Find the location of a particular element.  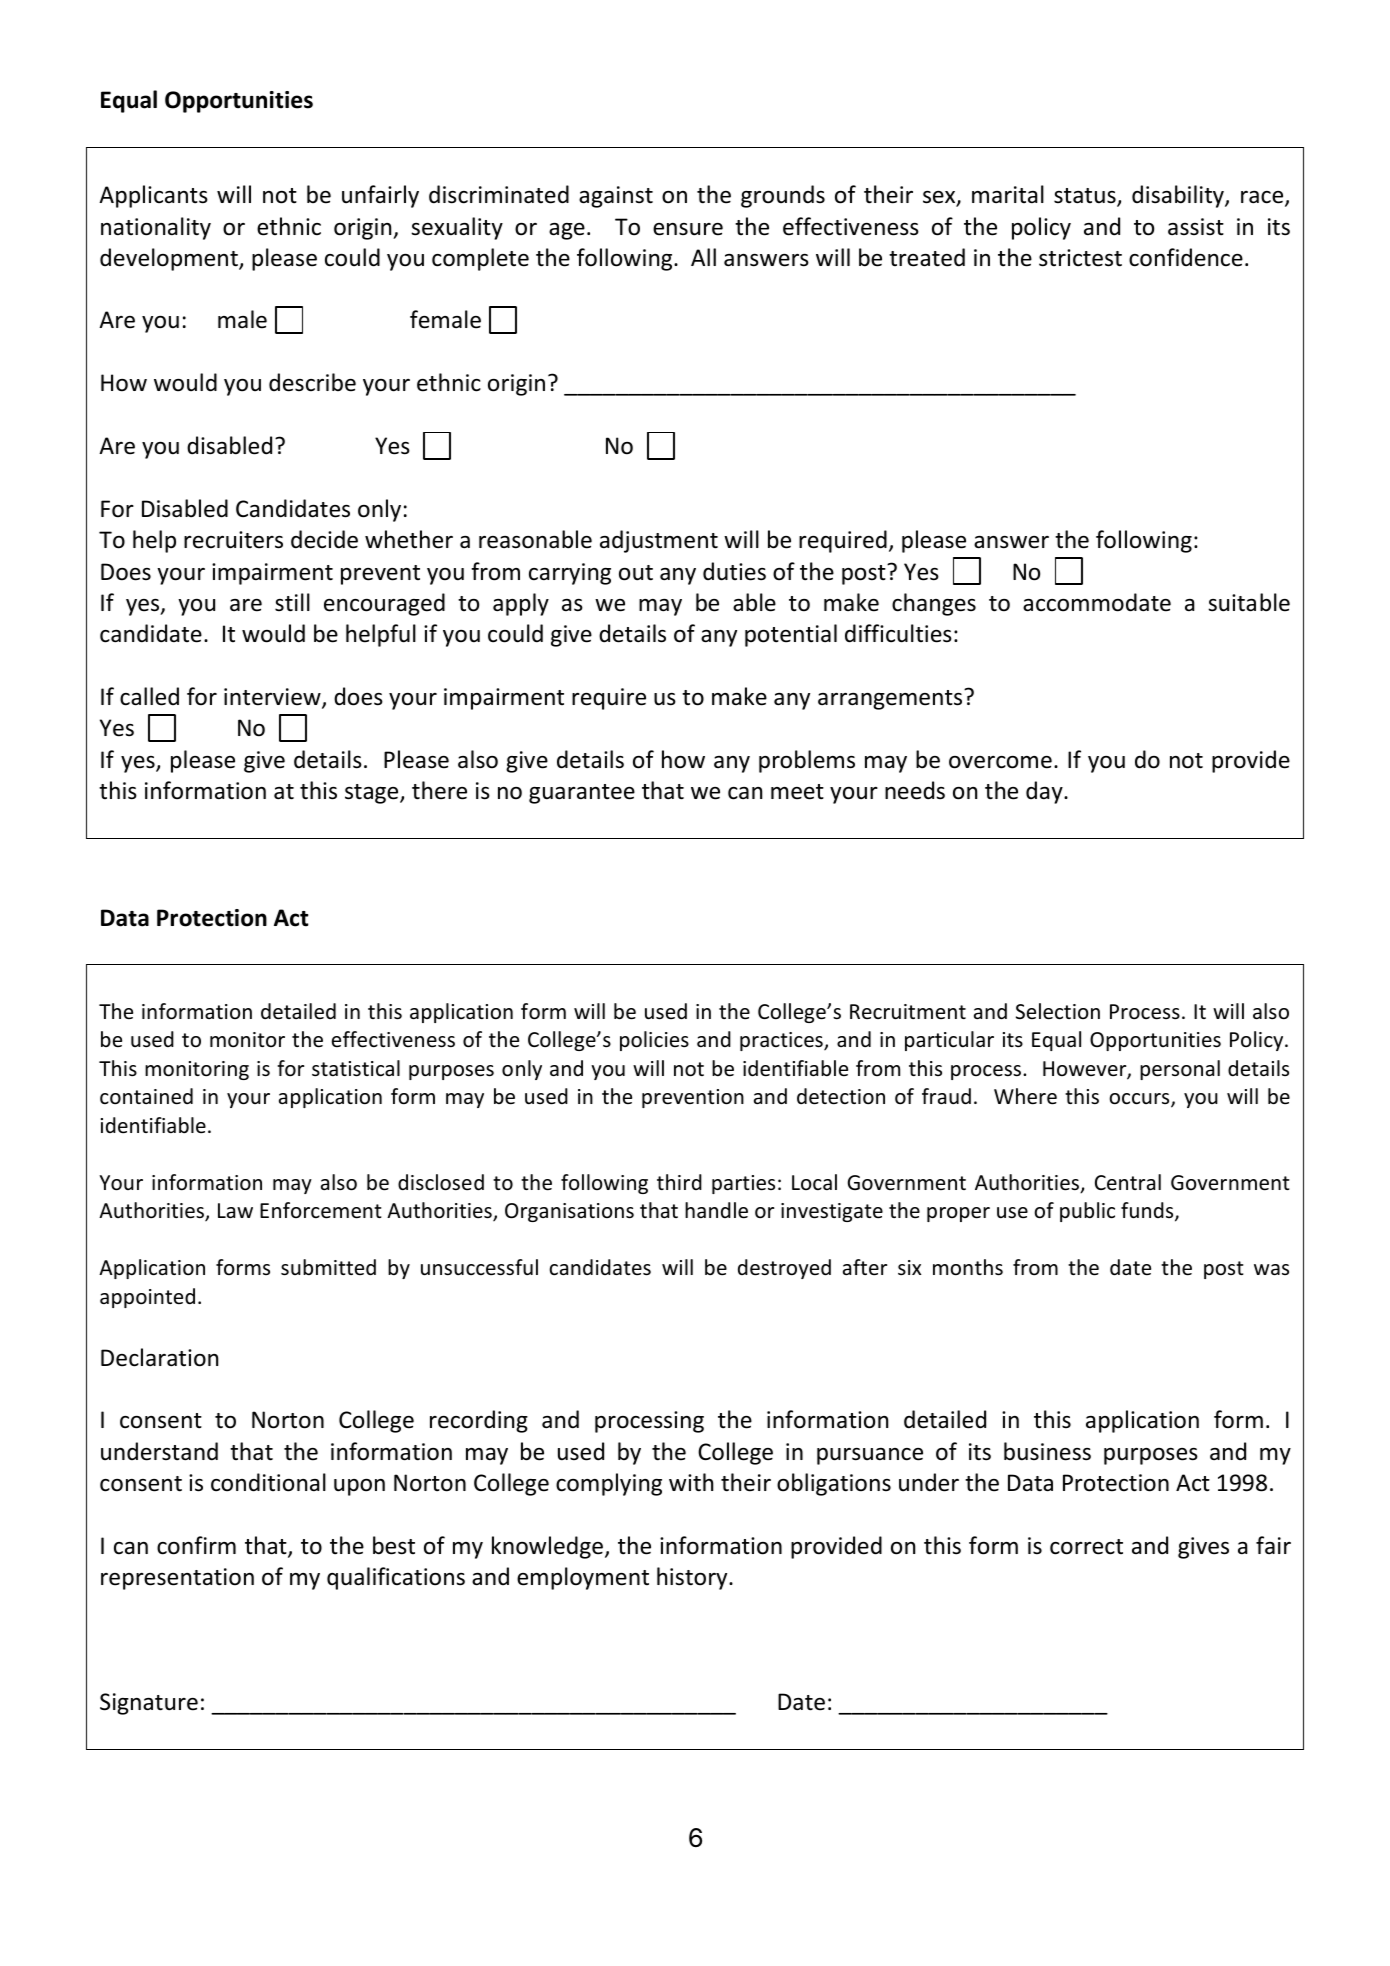

Signature is located at coordinates (149, 1704).
